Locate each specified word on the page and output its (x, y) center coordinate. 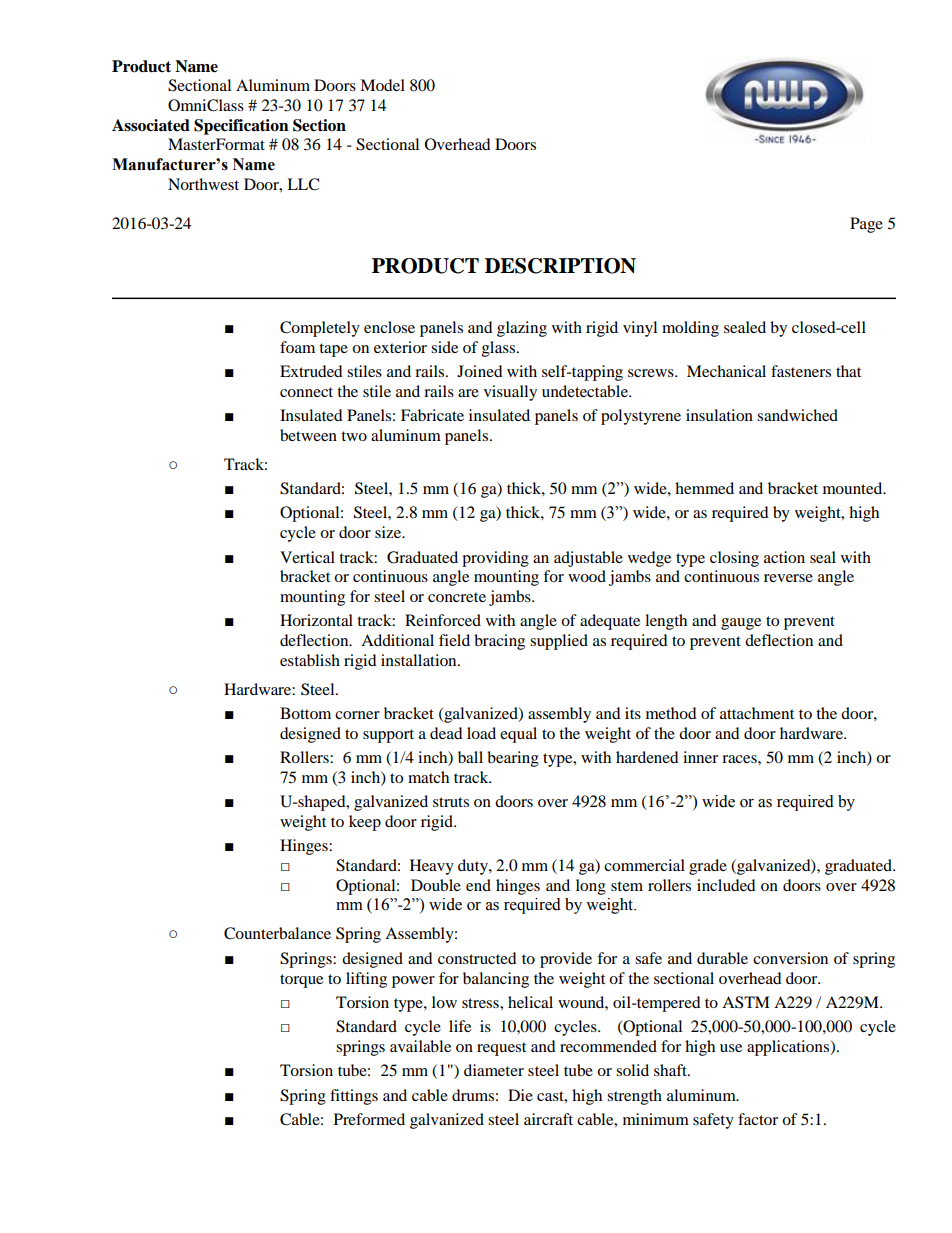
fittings (354, 1097)
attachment (757, 713)
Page (866, 225)
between (308, 435)
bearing (513, 759)
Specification (241, 127)
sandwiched (797, 415)
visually (510, 393)
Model (382, 85)
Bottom (305, 713)
